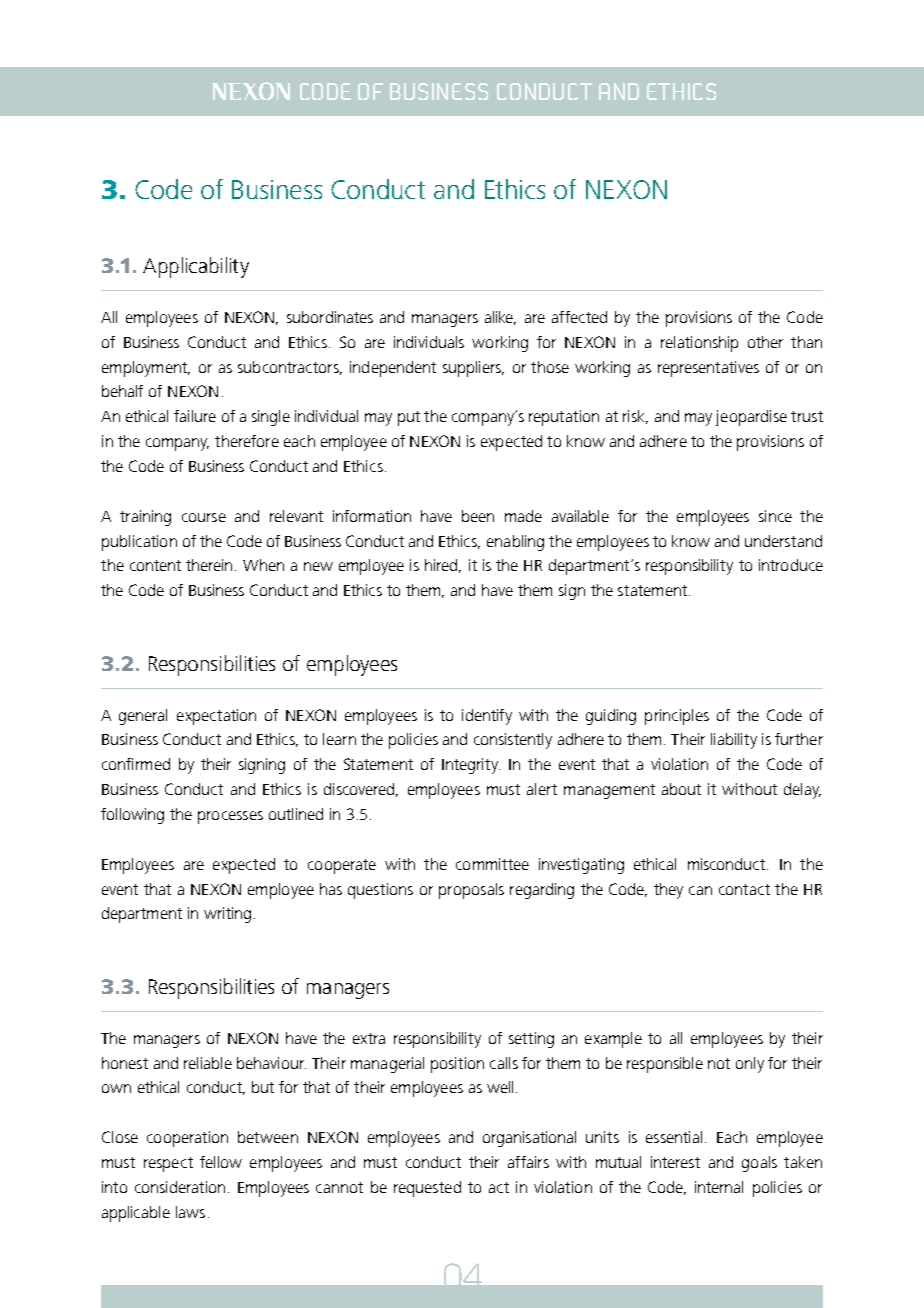 This screenshot has height=1308, width=924. Describe the element at coordinates (699, 344) in the screenshot. I see `relationship` at that location.
